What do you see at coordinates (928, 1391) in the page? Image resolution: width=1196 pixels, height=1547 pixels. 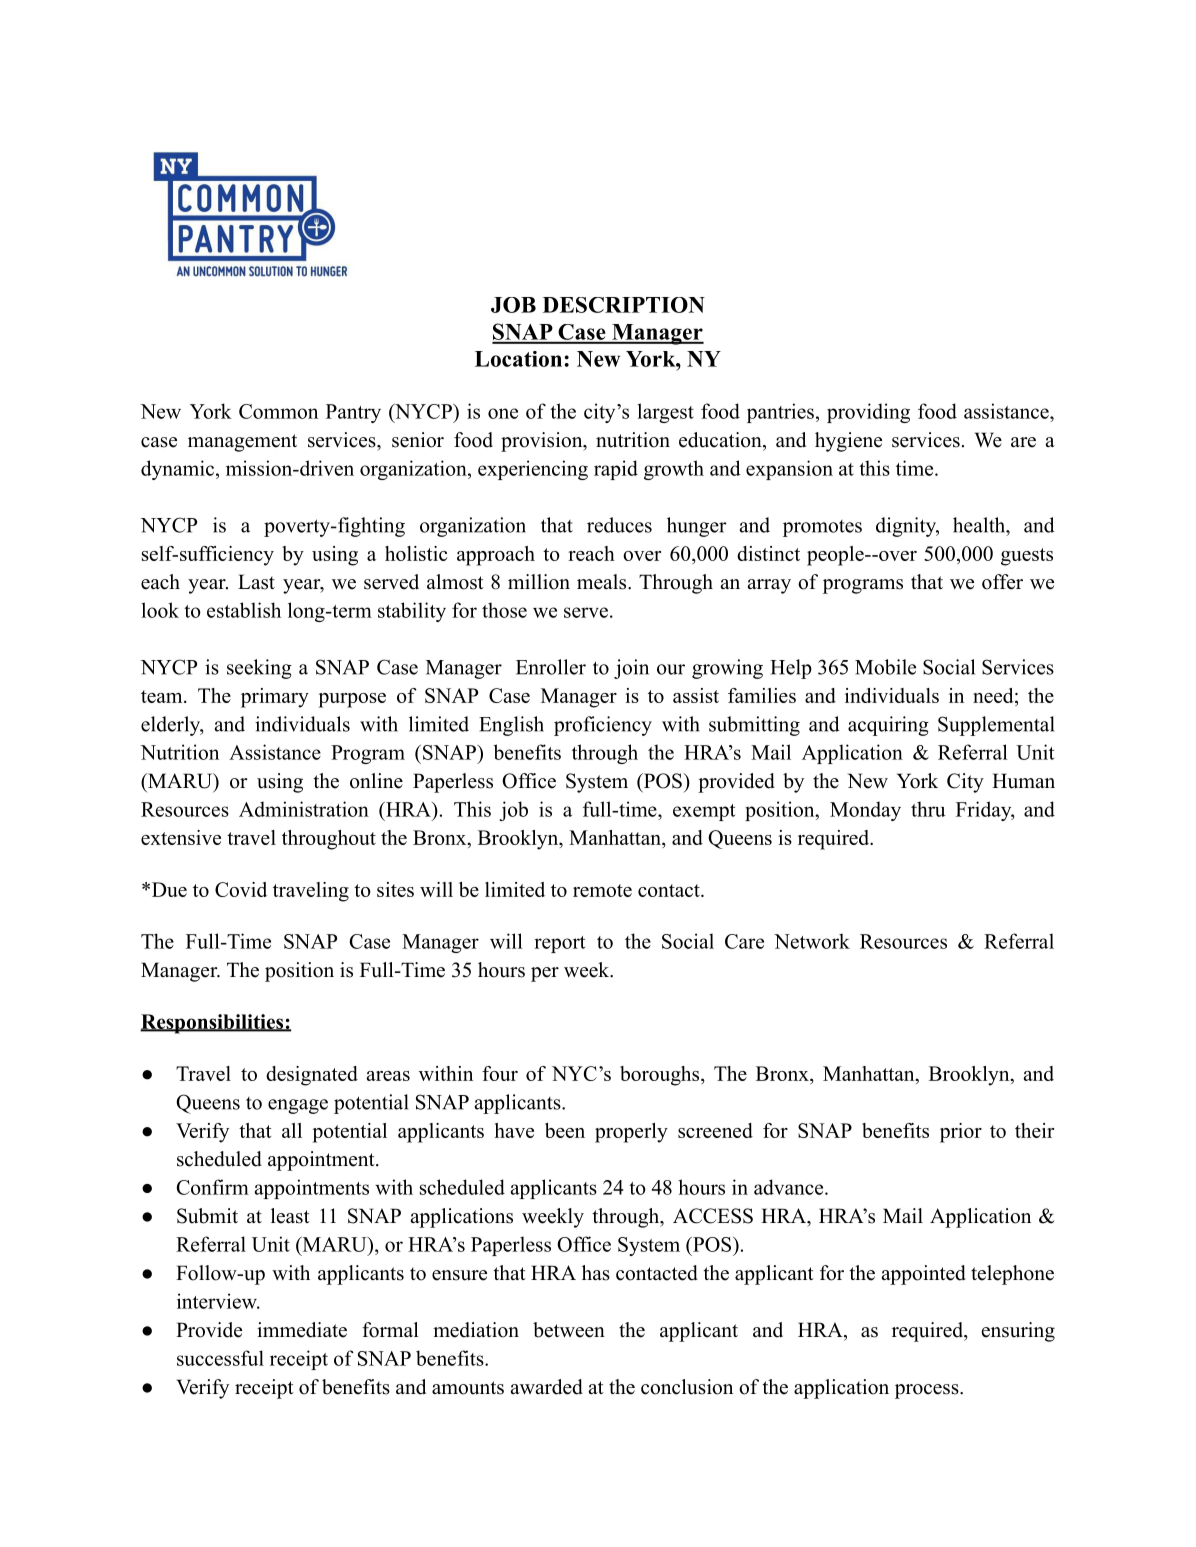 I see `process` at bounding box center [928, 1391].
